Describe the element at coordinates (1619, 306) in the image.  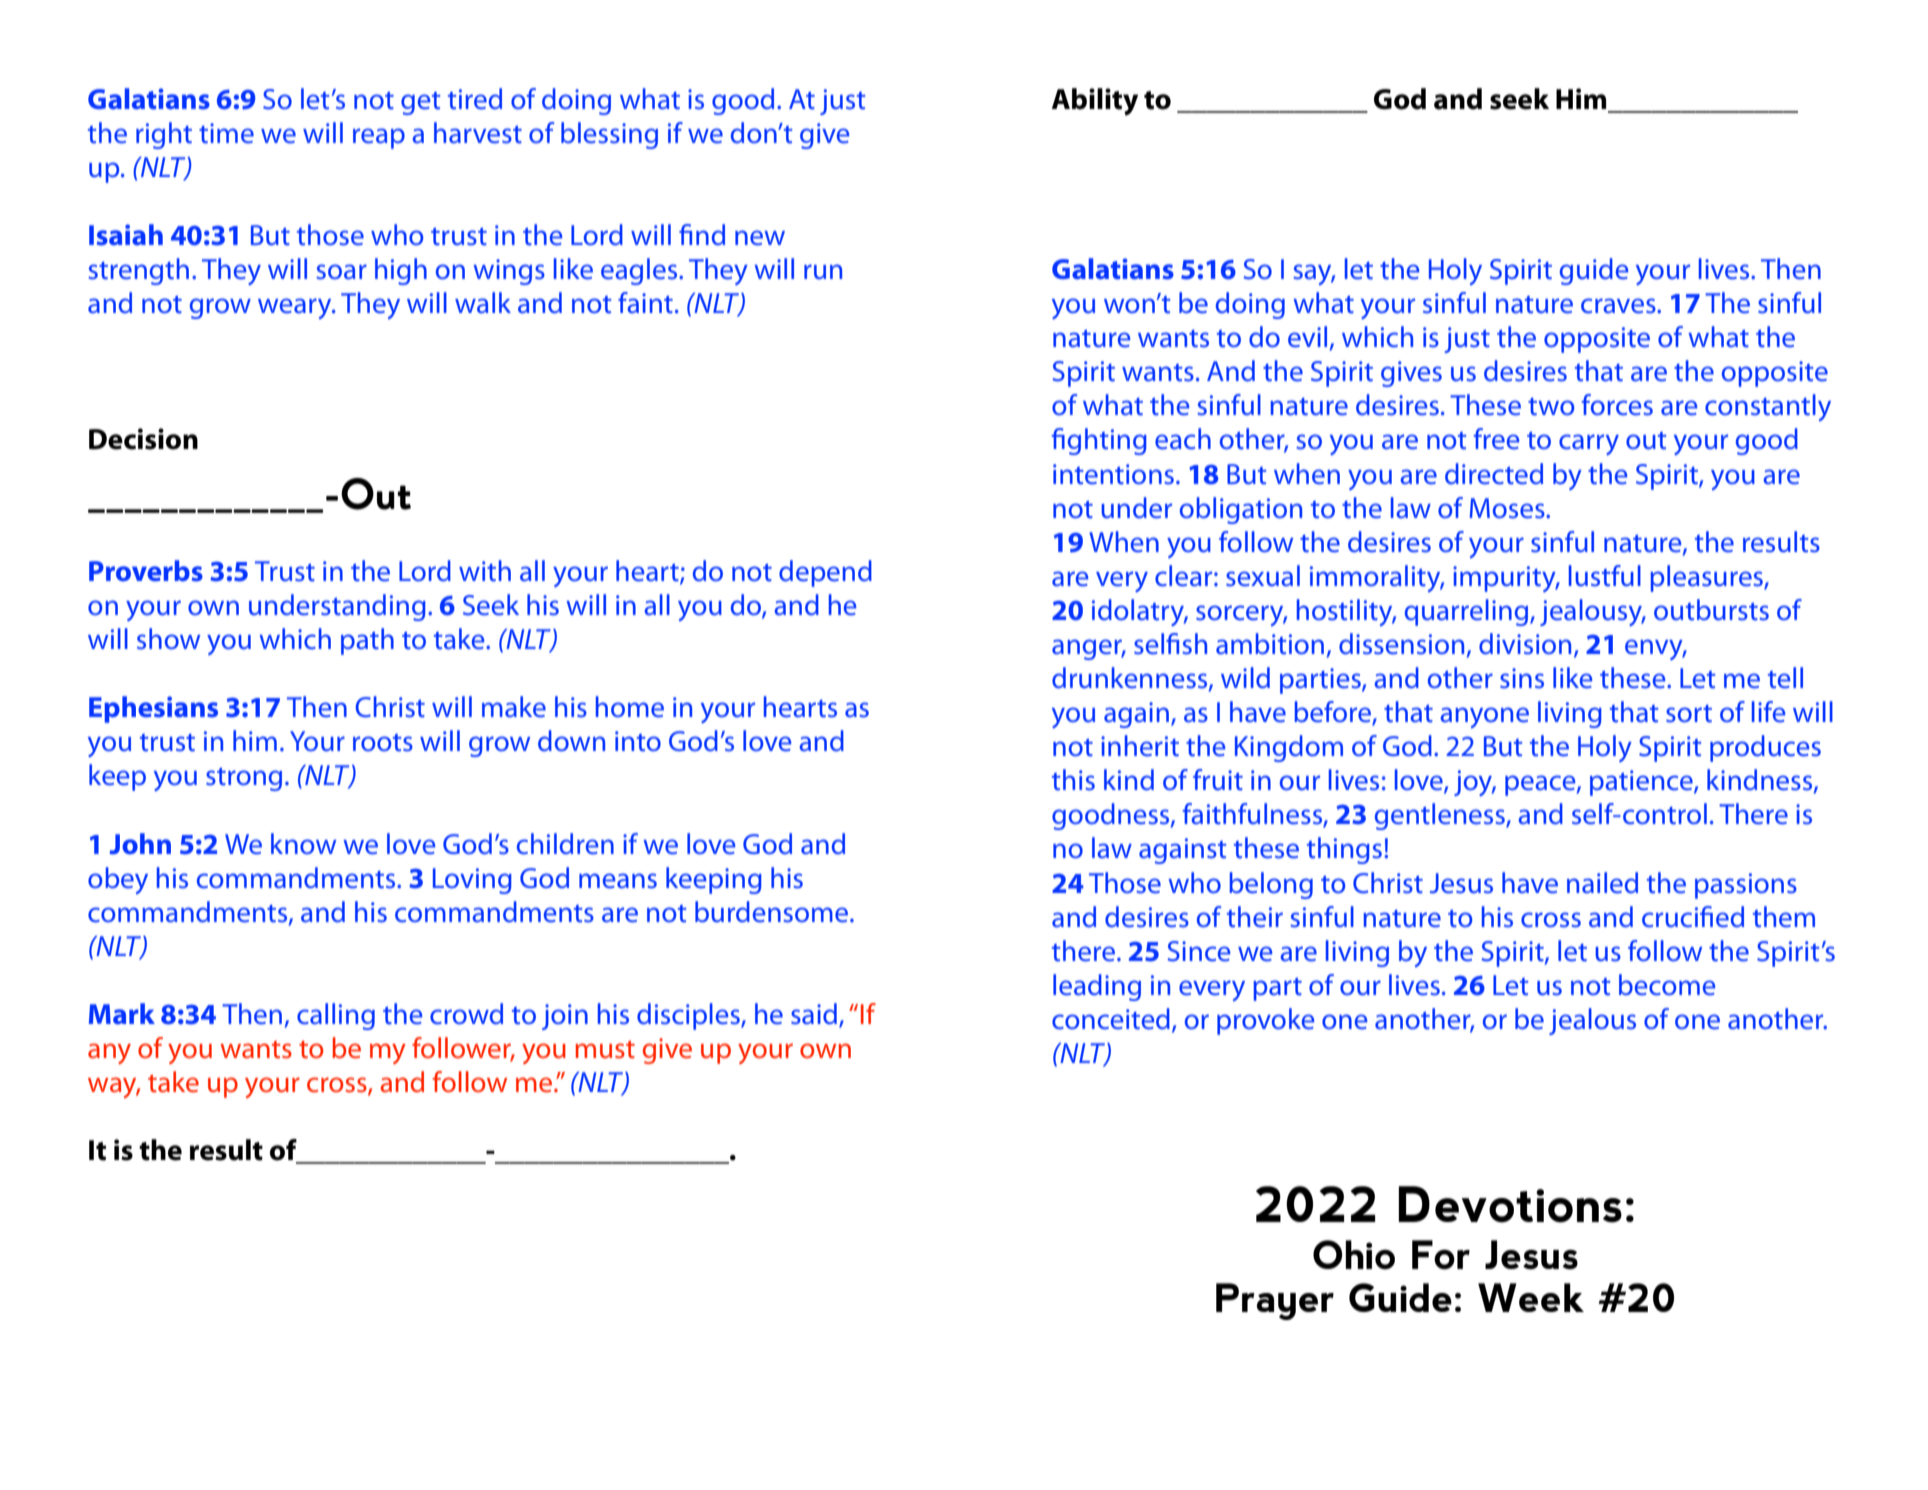
I see `craves` at that location.
